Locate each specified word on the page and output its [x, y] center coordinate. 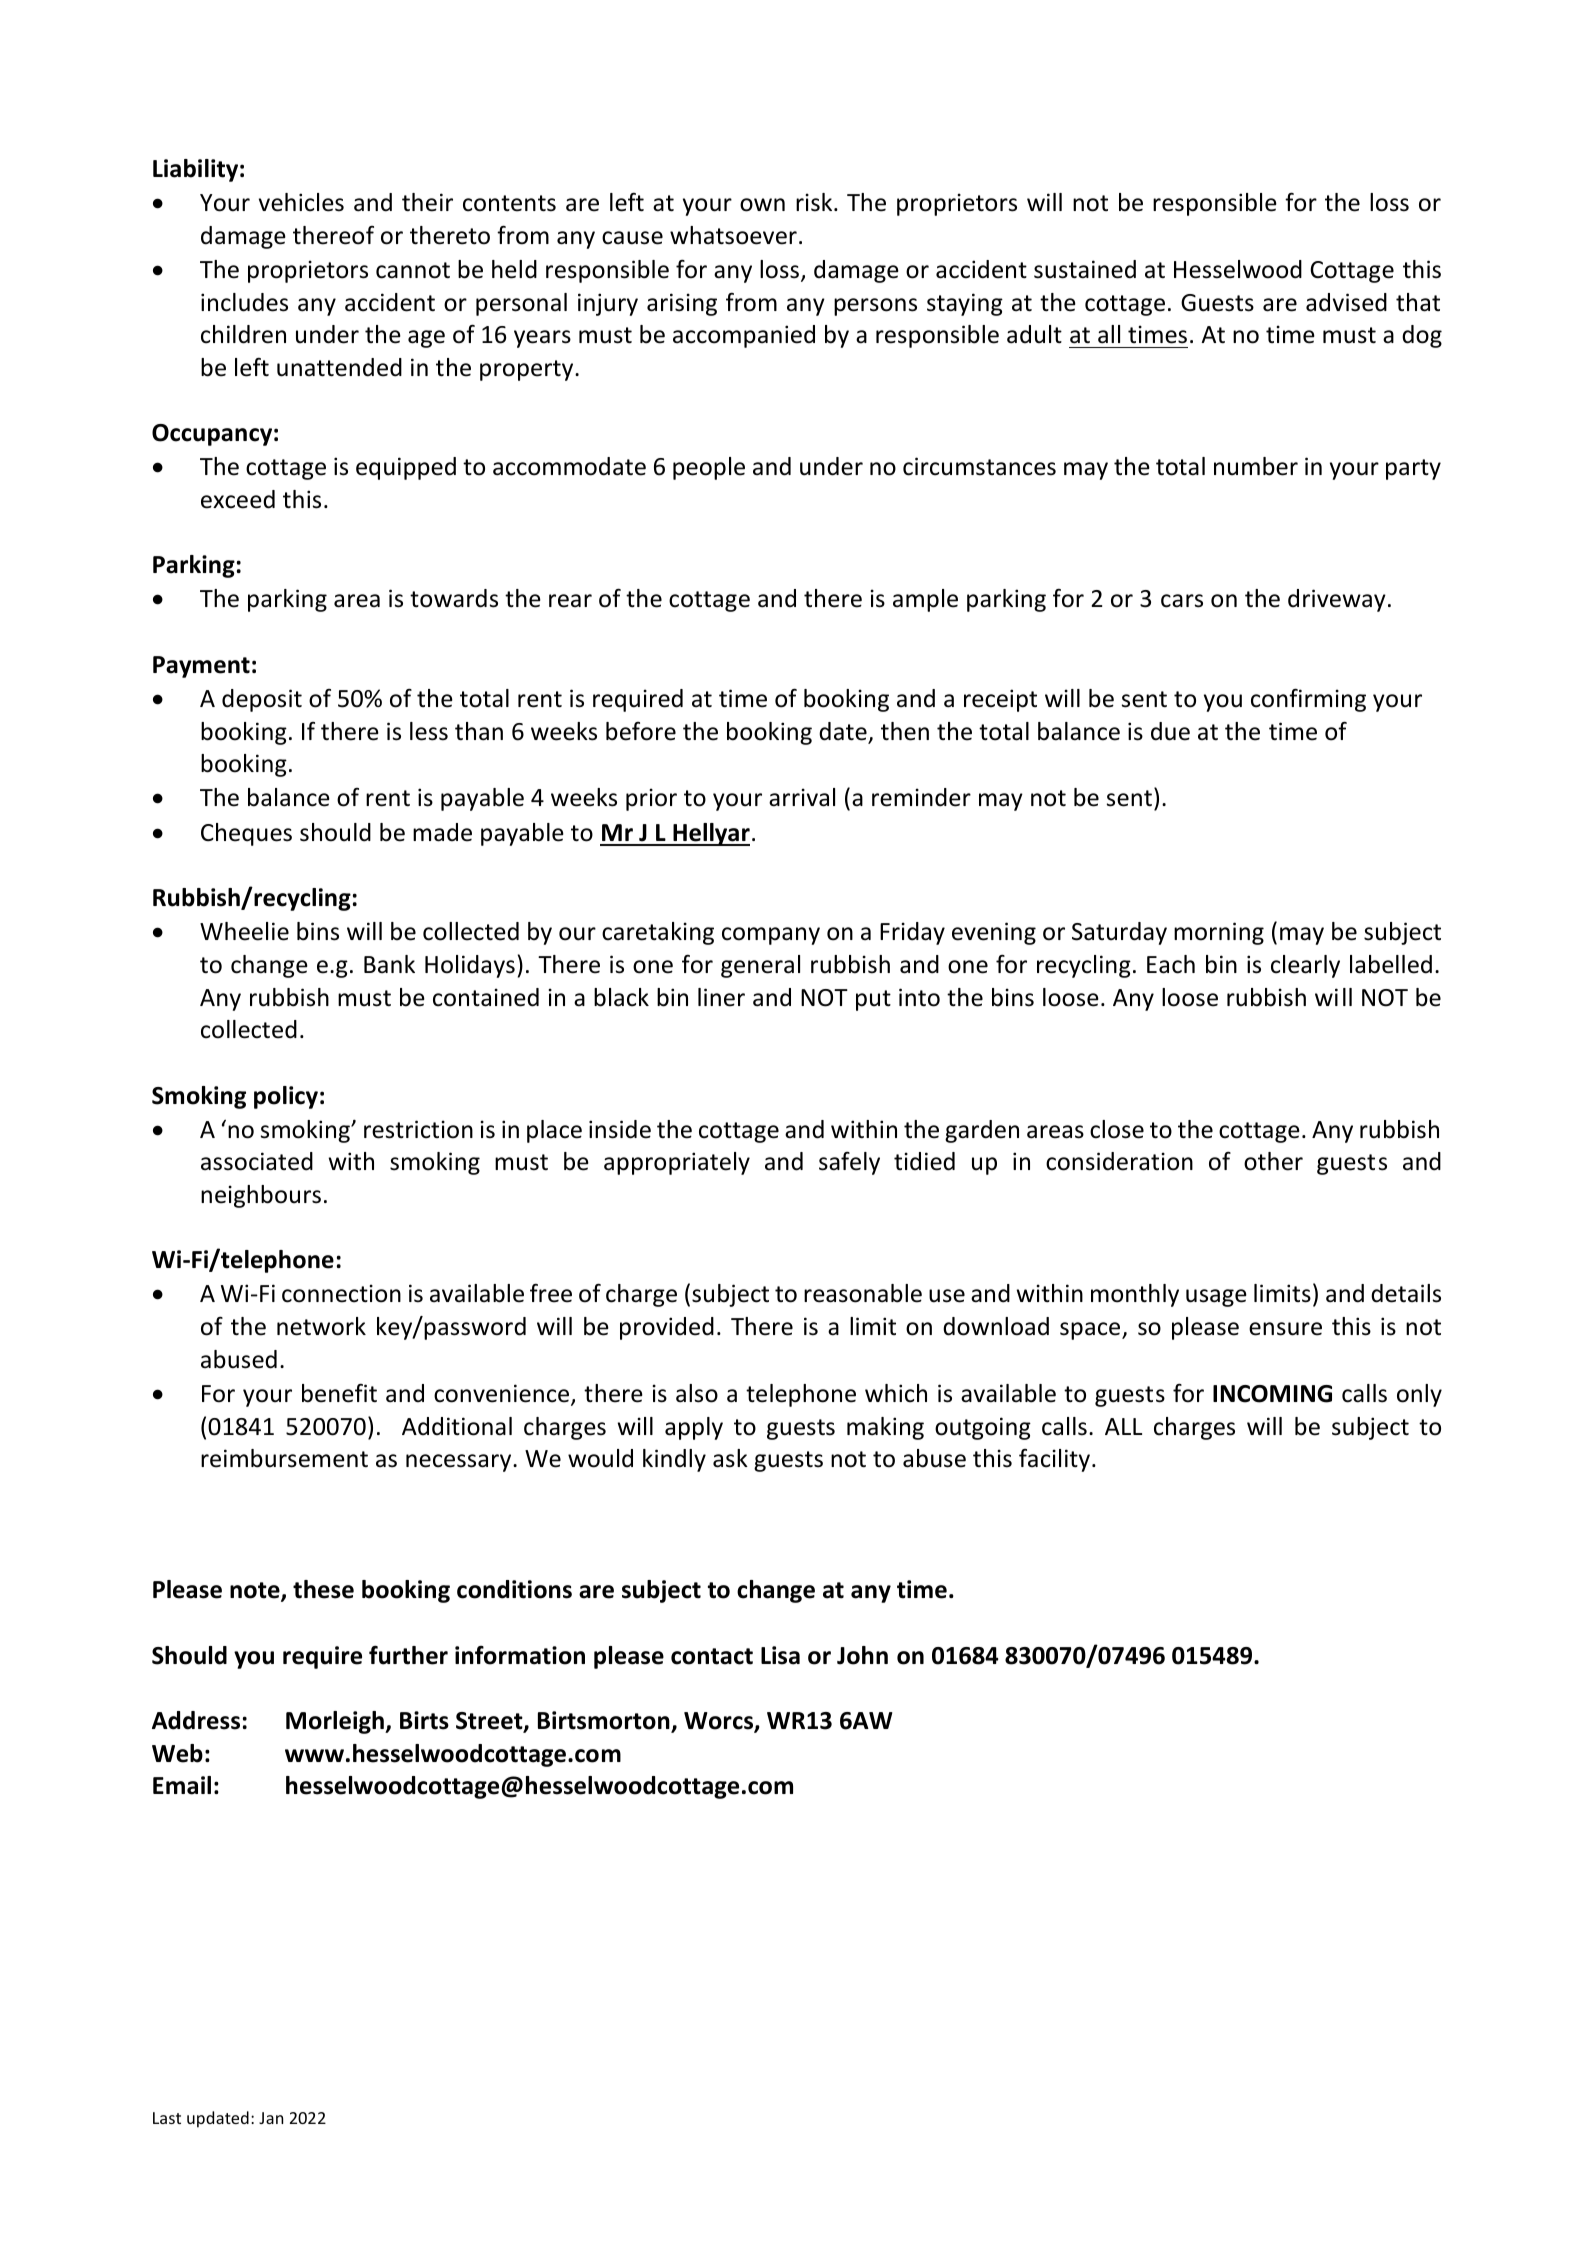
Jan [271, 2118]
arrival [802, 797]
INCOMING [1272, 1394]
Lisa [780, 1655]
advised [1346, 302]
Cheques [246, 834]
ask [730, 1458]
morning [1219, 933]
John [862, 1655]
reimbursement [284, 1458]
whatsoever [733, 235]
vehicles [301, 202]
